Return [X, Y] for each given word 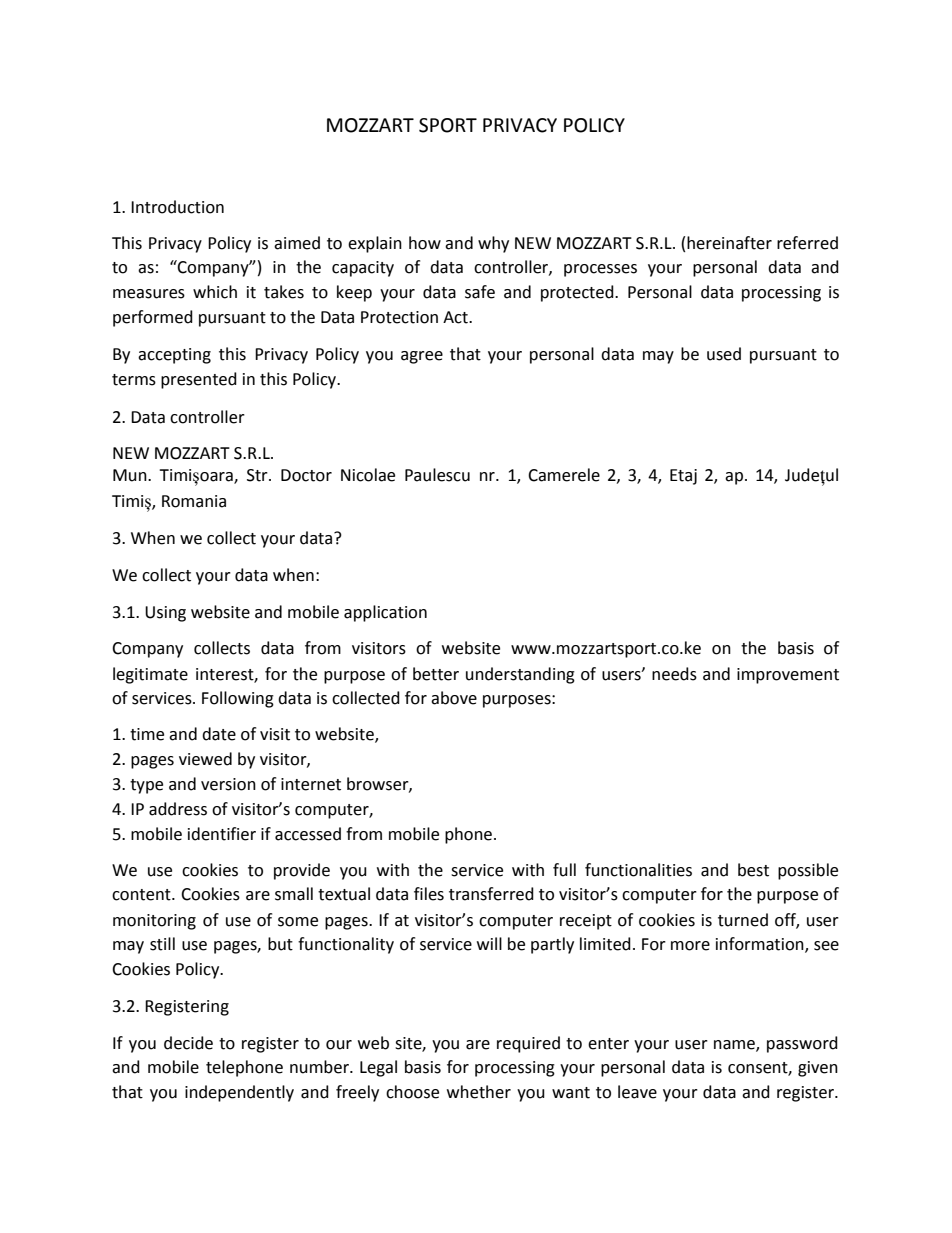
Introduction [177, 207]
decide [188, 1043]
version [228, 784]
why [493, 244]
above [454, 698]
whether [479, 1092]
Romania [194, 501]
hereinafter [729, 243]
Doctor [306, 475]
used [724, 354]
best [753, 870]
